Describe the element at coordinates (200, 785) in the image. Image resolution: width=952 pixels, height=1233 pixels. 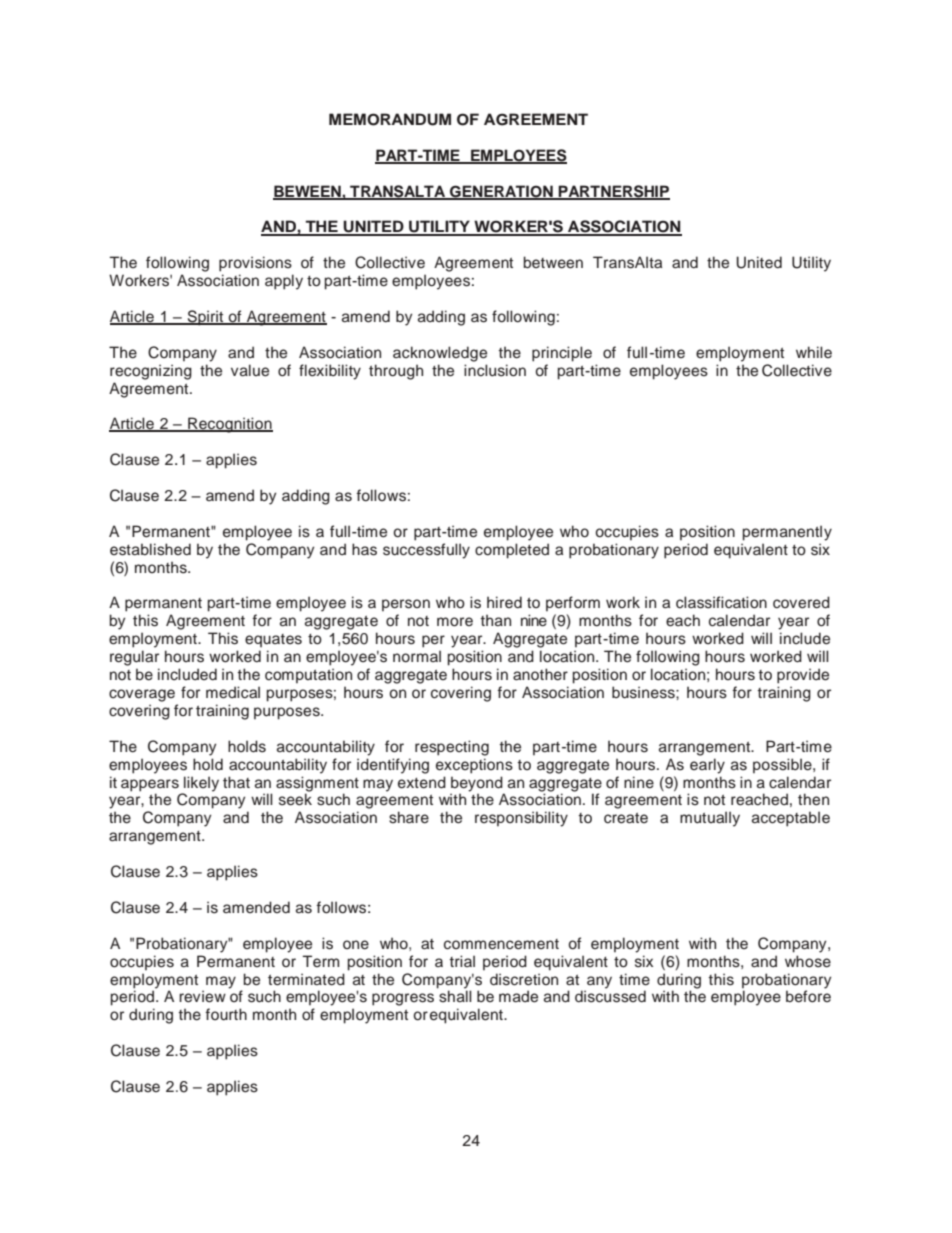
I see `likely` at that location.
